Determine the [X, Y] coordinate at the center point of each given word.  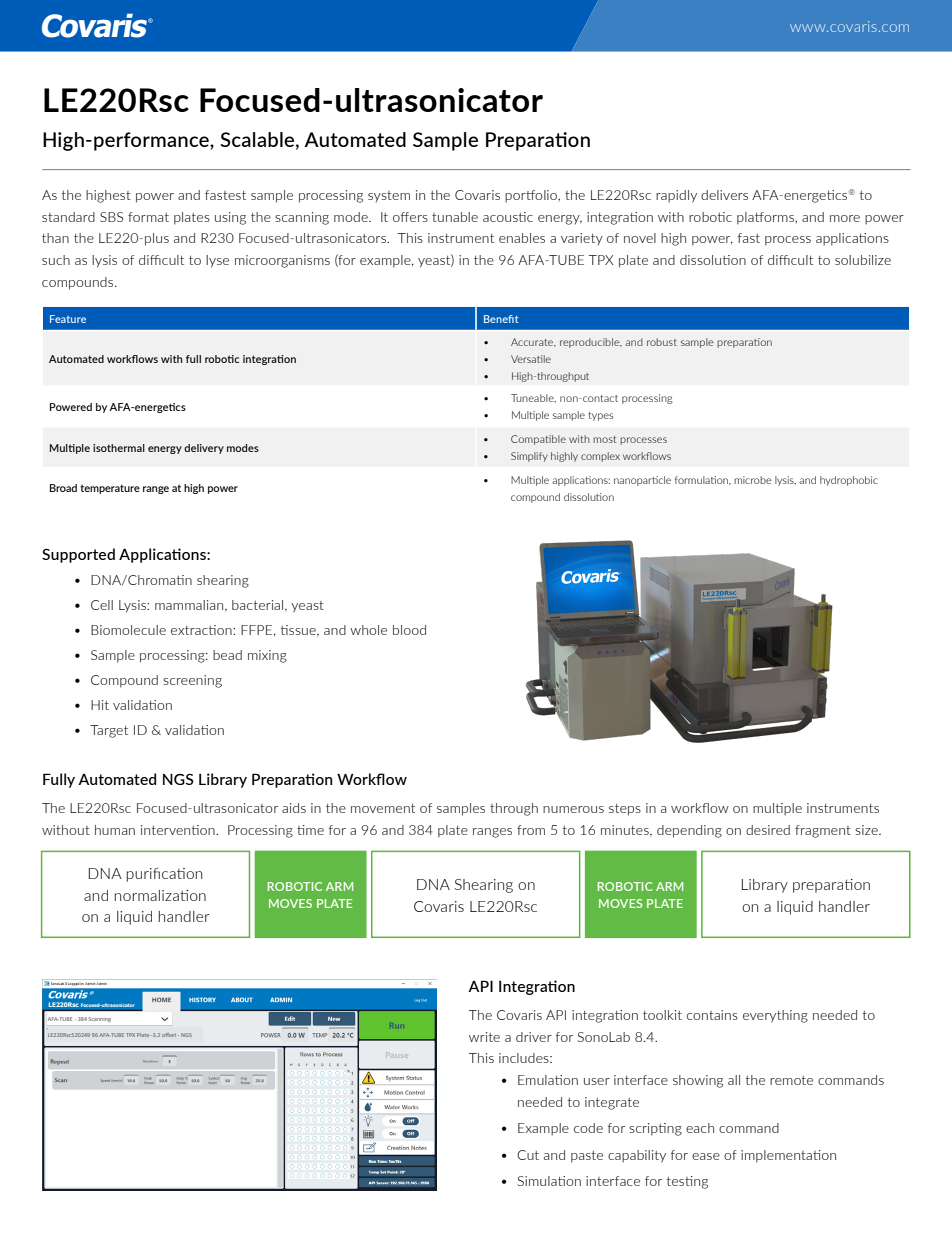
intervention [179, 830]
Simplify [529, 457]
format [148, 217]
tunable [455, 217]
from [531, 830]
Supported [78, 555]
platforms [767, 218]
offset [170, 1035]
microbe [753, 480]
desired [768, 830]
